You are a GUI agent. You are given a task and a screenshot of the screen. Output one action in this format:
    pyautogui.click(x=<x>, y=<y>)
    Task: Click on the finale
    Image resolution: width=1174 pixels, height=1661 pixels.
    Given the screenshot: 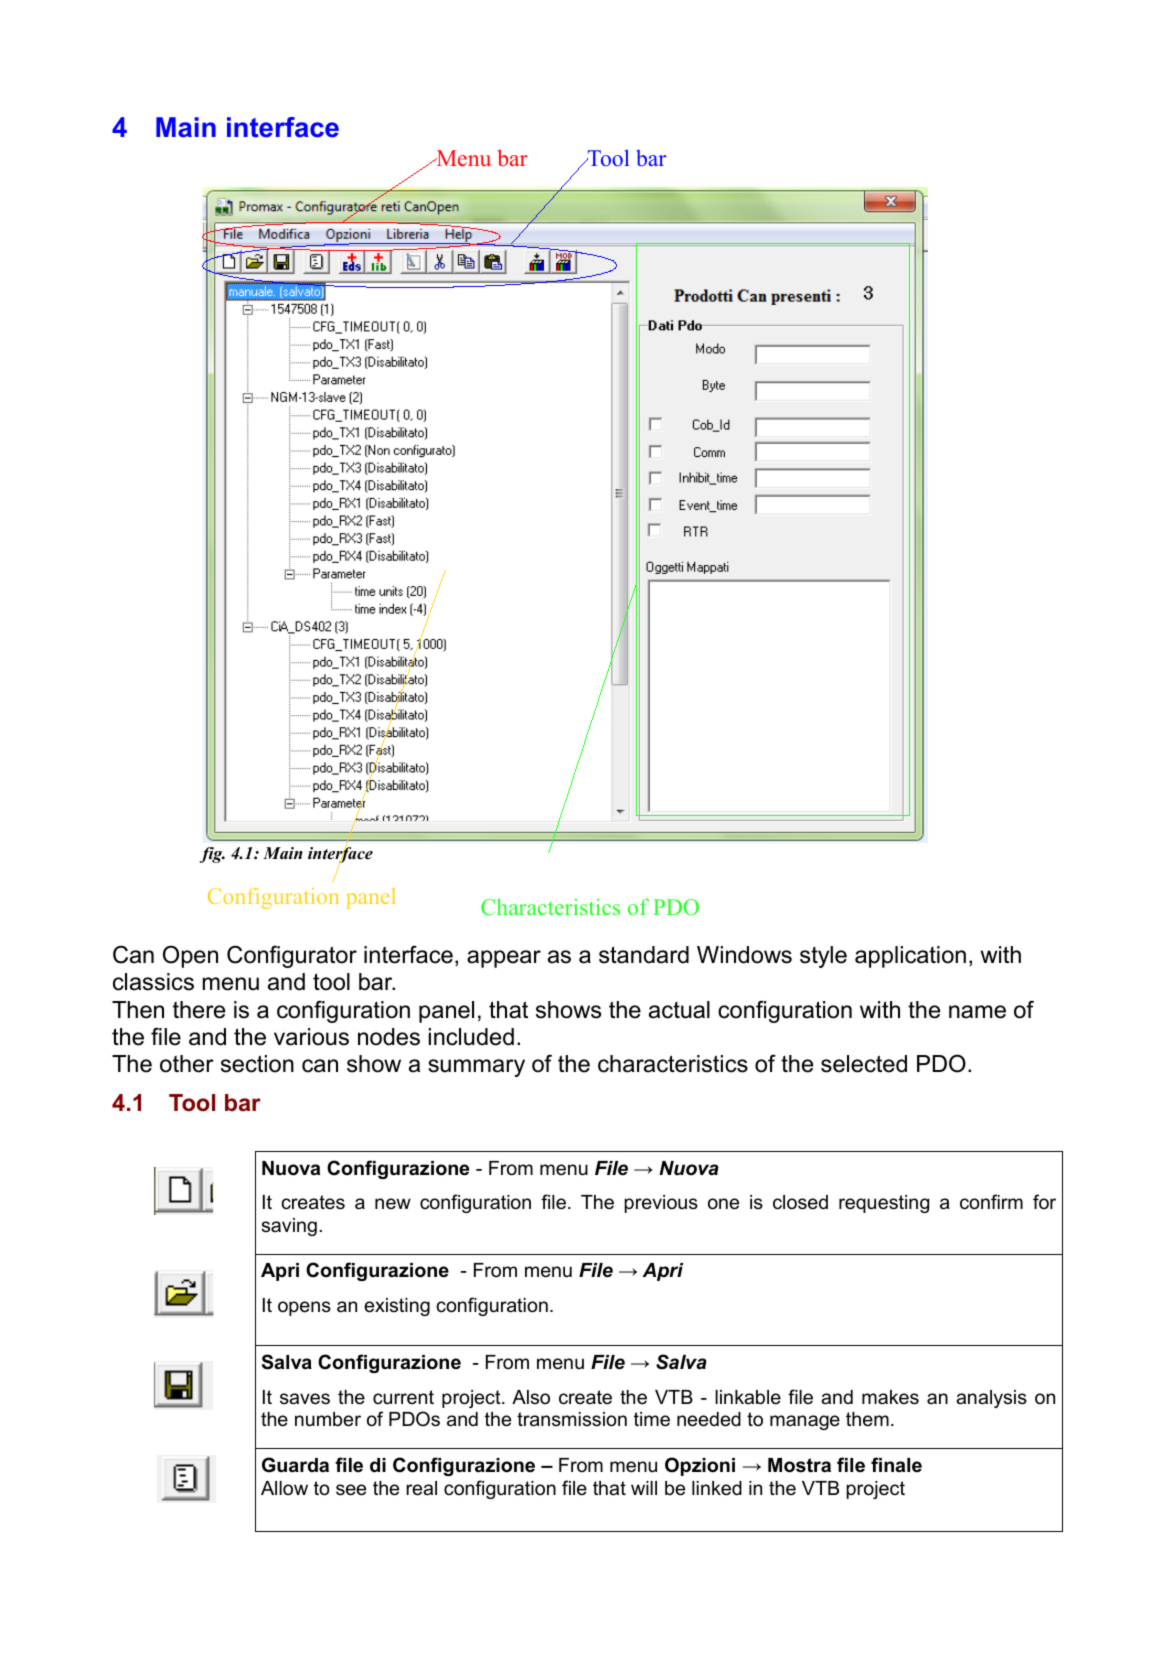 What is the action you would take?
    pyautogui.click(x=896, y=1465)
